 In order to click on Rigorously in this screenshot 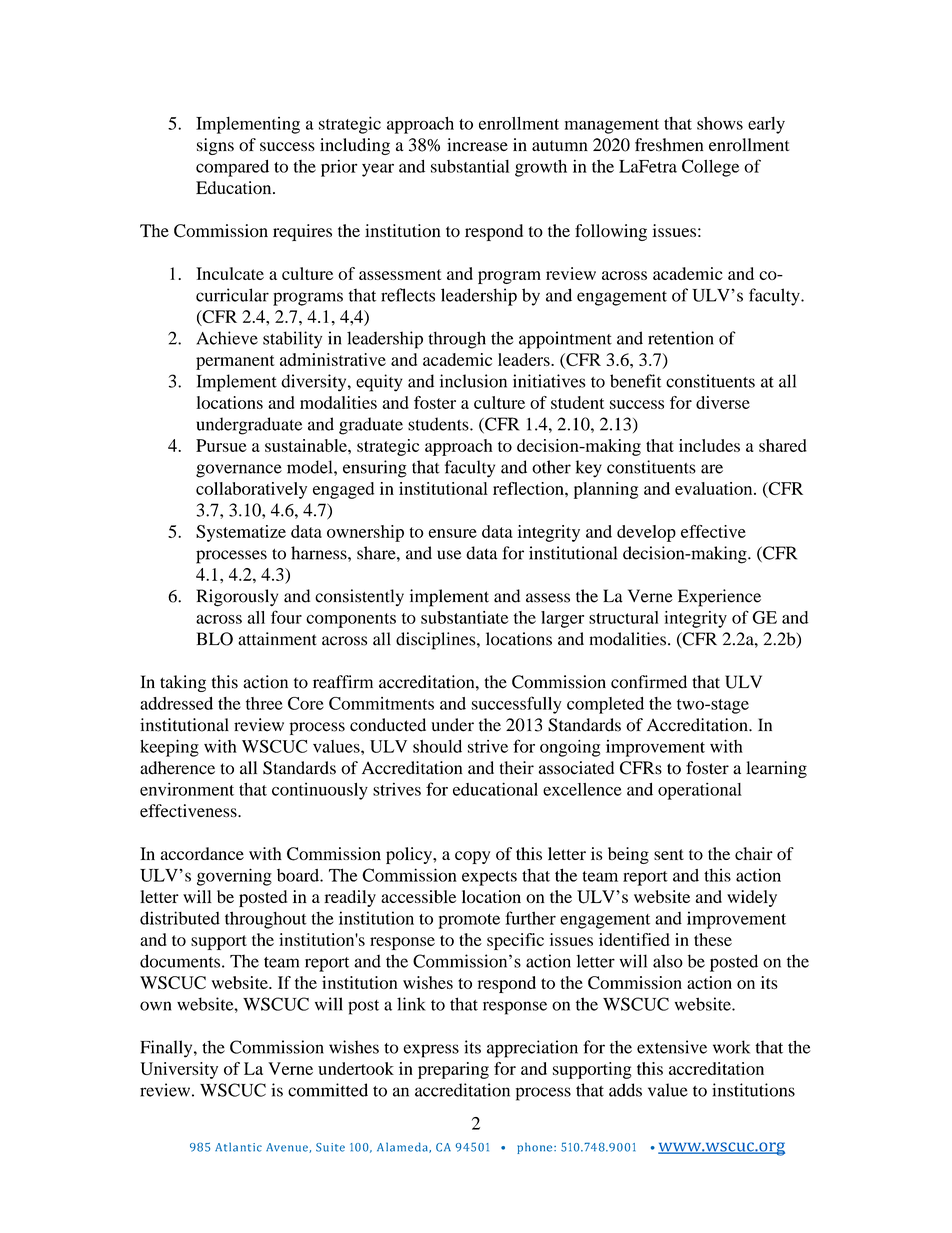, I will do `click(237, 598)`.
